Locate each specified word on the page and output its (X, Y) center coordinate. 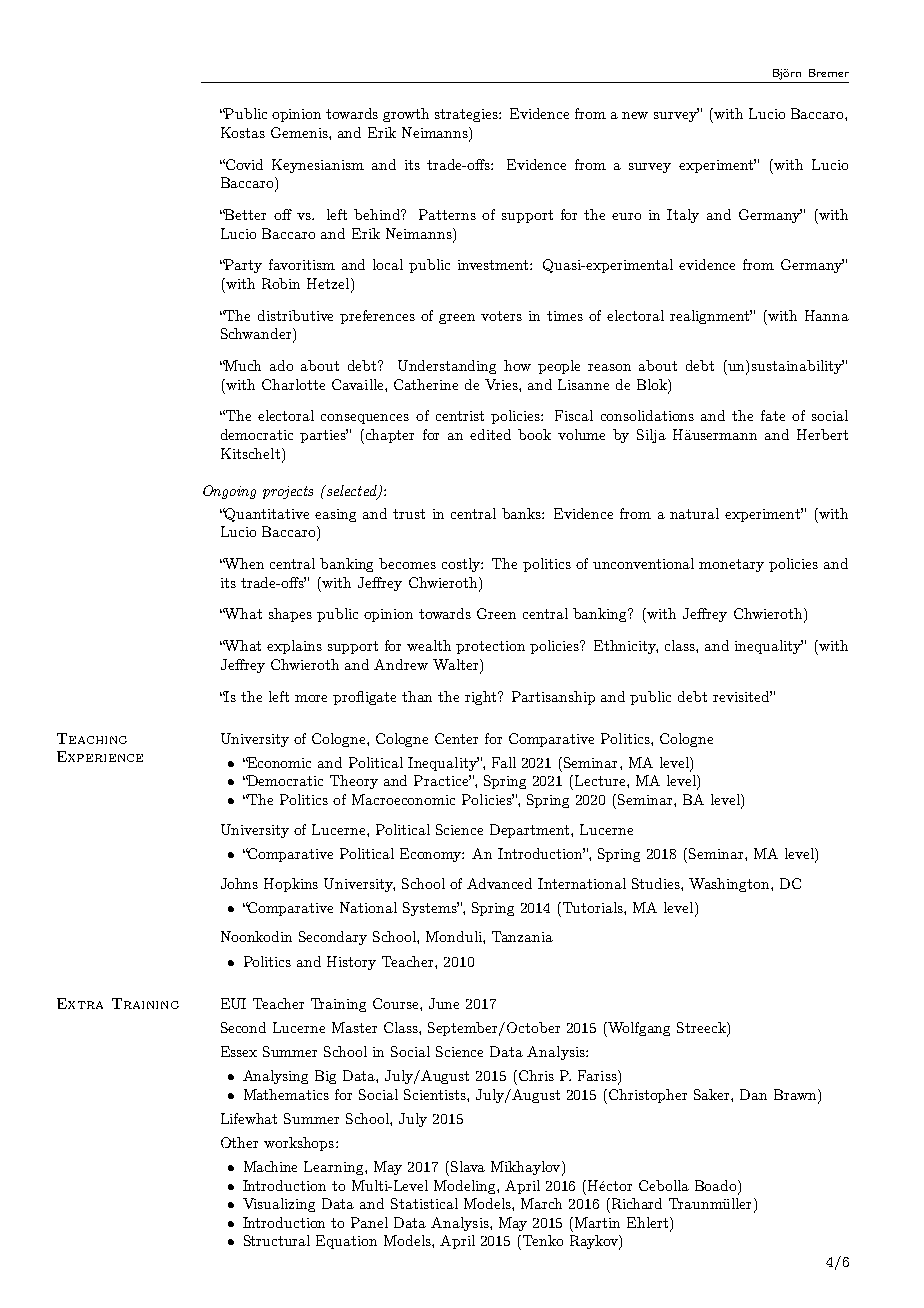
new (635, 115)
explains (294, 647)
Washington (730, 885)
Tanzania (522, 936)
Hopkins (291, 885)
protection (490, 647)
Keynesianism (318, 166)
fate (773, 415)
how (517, 365)
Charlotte (293, 384)
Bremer (829, 73)
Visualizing (279, 1205)
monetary (731, 565)
